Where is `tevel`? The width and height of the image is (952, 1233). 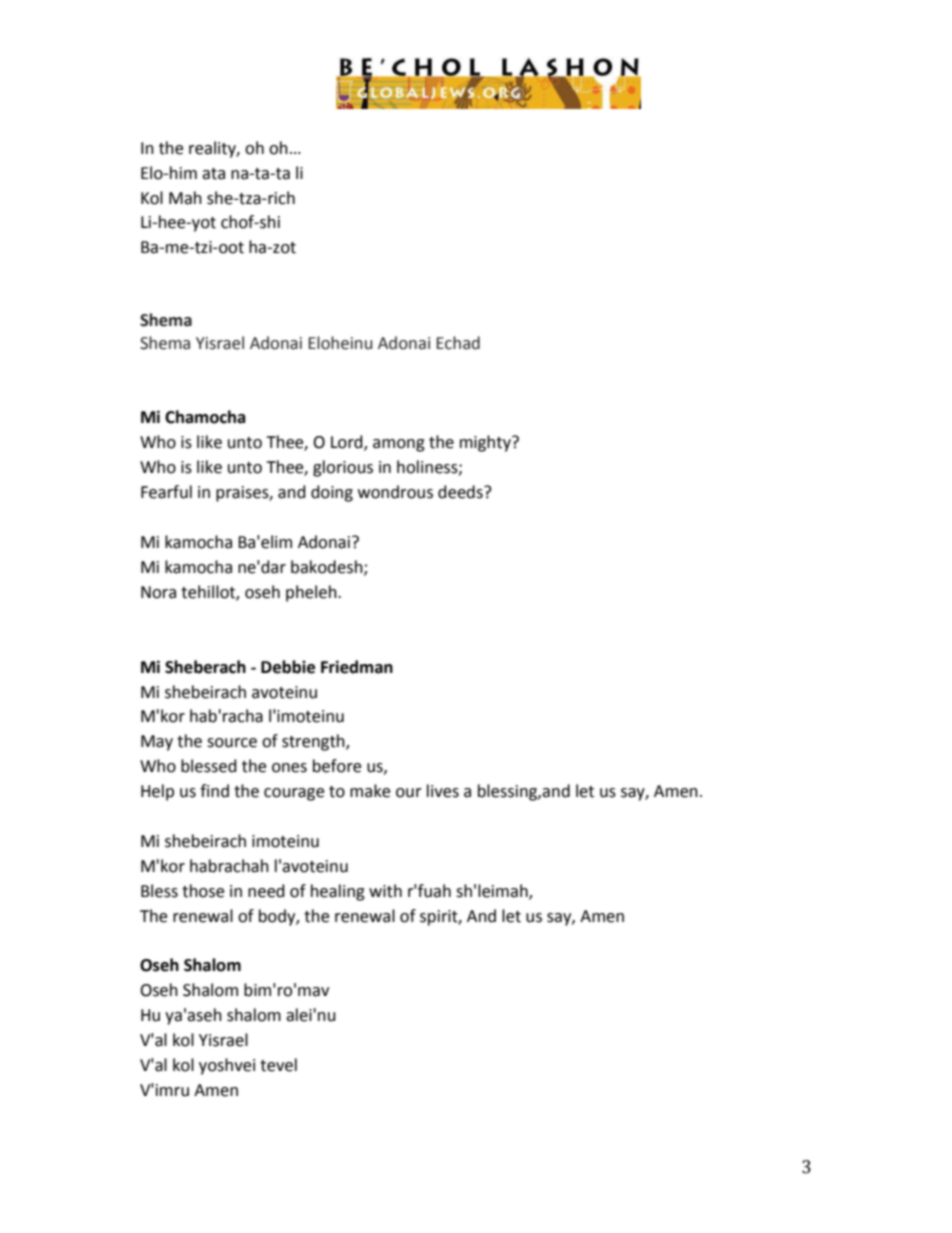 tevel is located at coordinates (278, 1065).
